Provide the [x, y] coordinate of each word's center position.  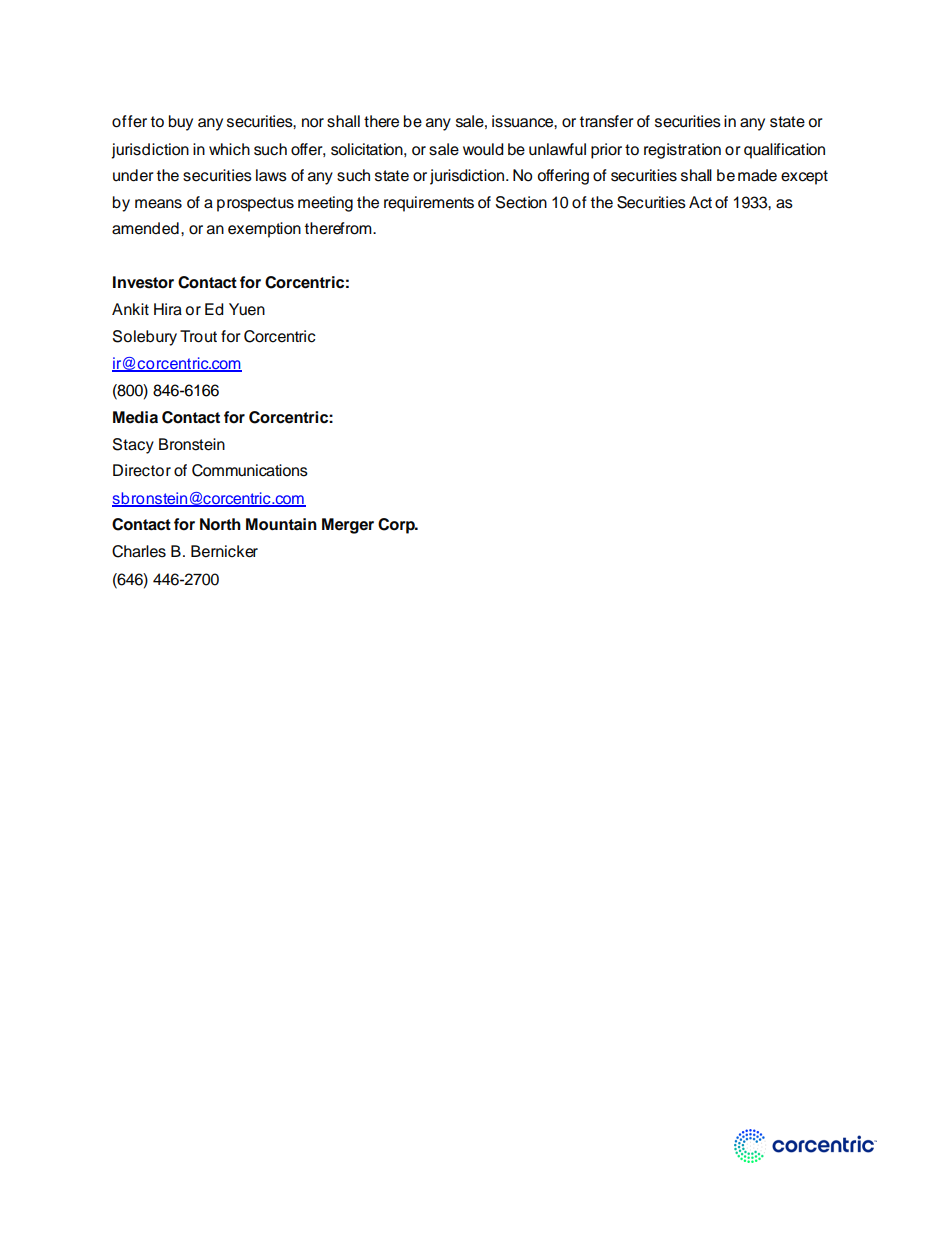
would [483, 149]
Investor [143, 282]
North [220, 524]
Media [135, 417]
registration [682, 151]
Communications [250, 470]
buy [181, 123]
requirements [429, 204]
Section [521, 202]
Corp [397, 526]
